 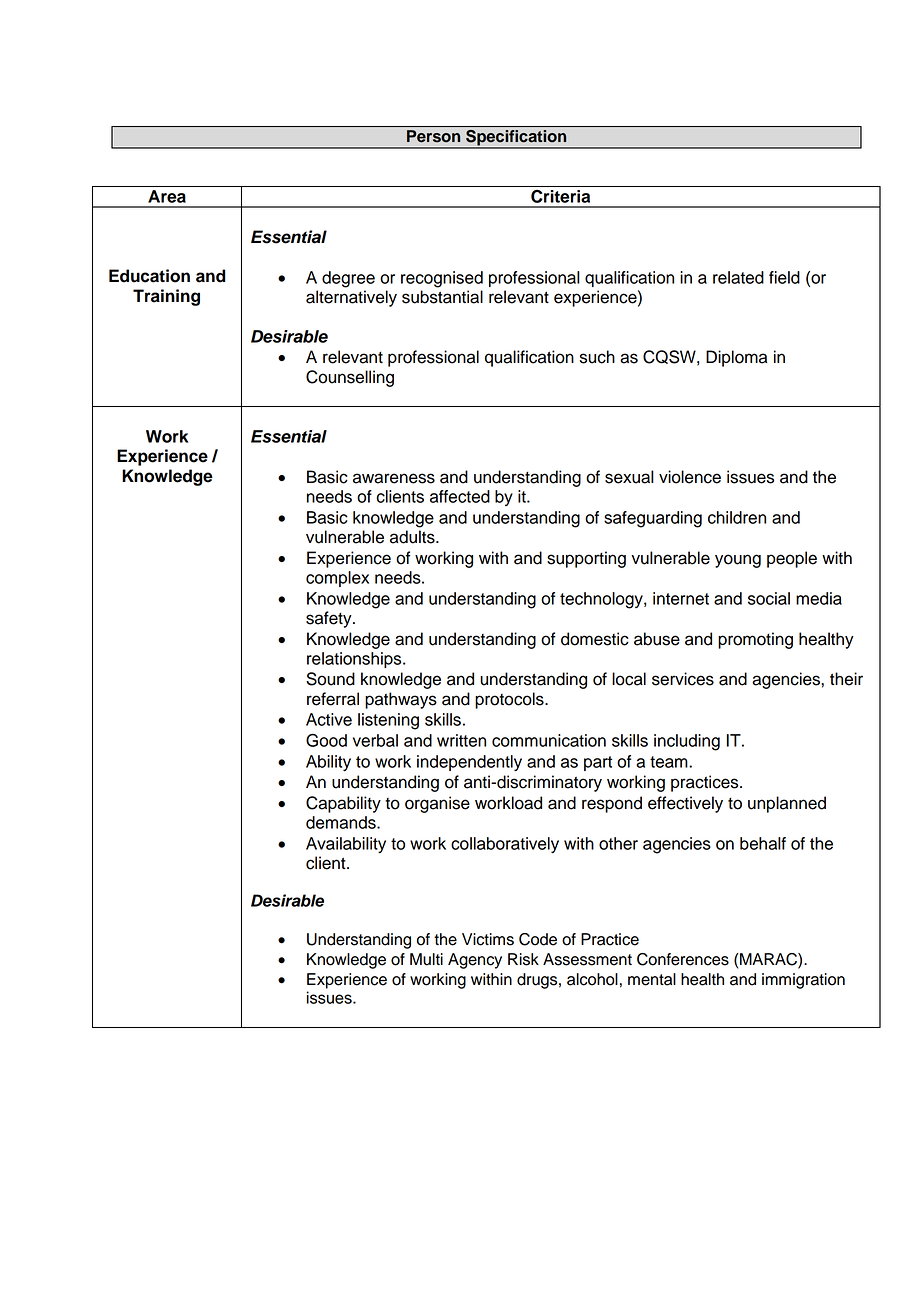 What do you see at coordinates (326, 740) in the image?
I see `Good` at bounding box center [326, 740].
